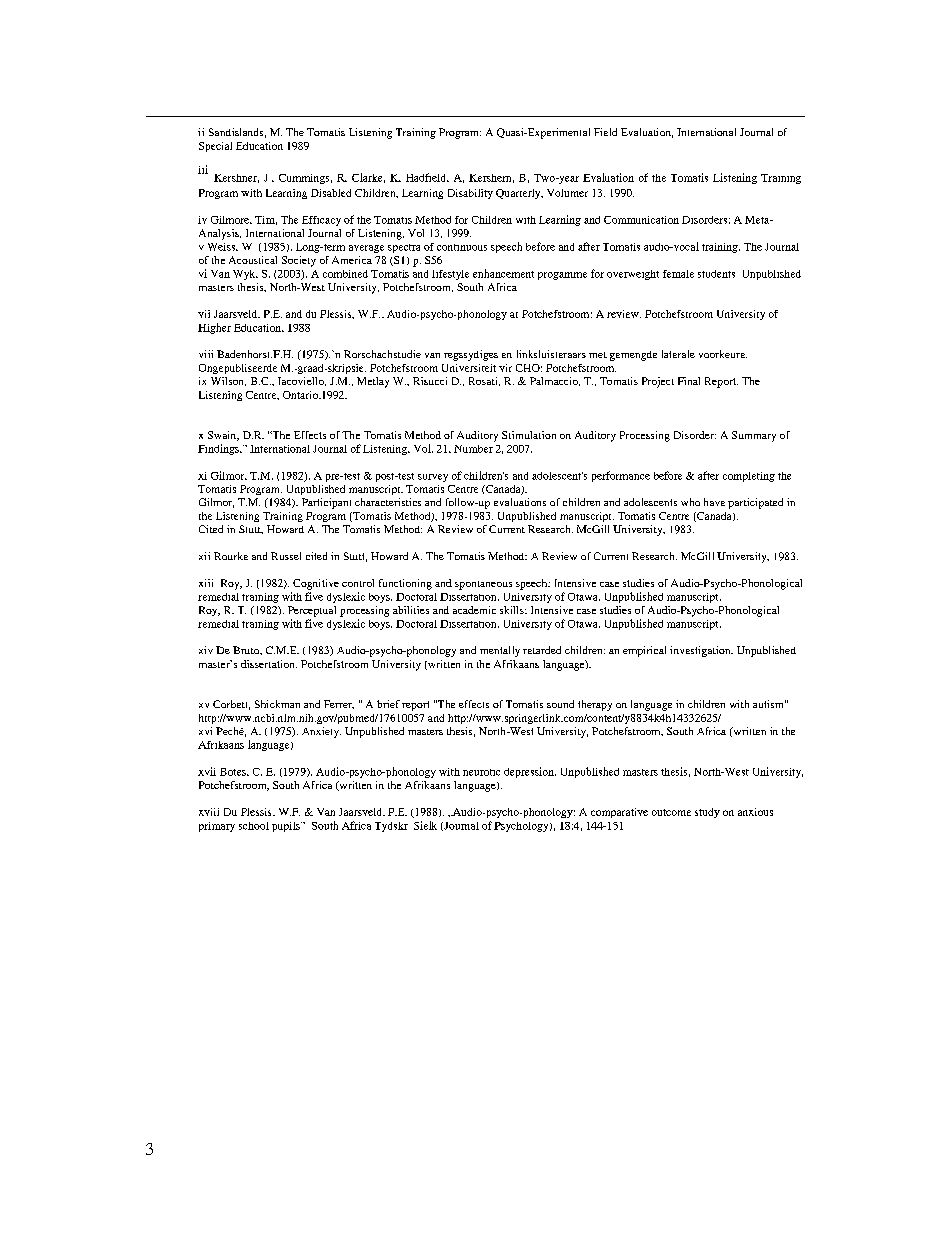 Image resolution: width=952 pixels, height=1233 pixels. I want to click on Corbett, so click(231, 705).
